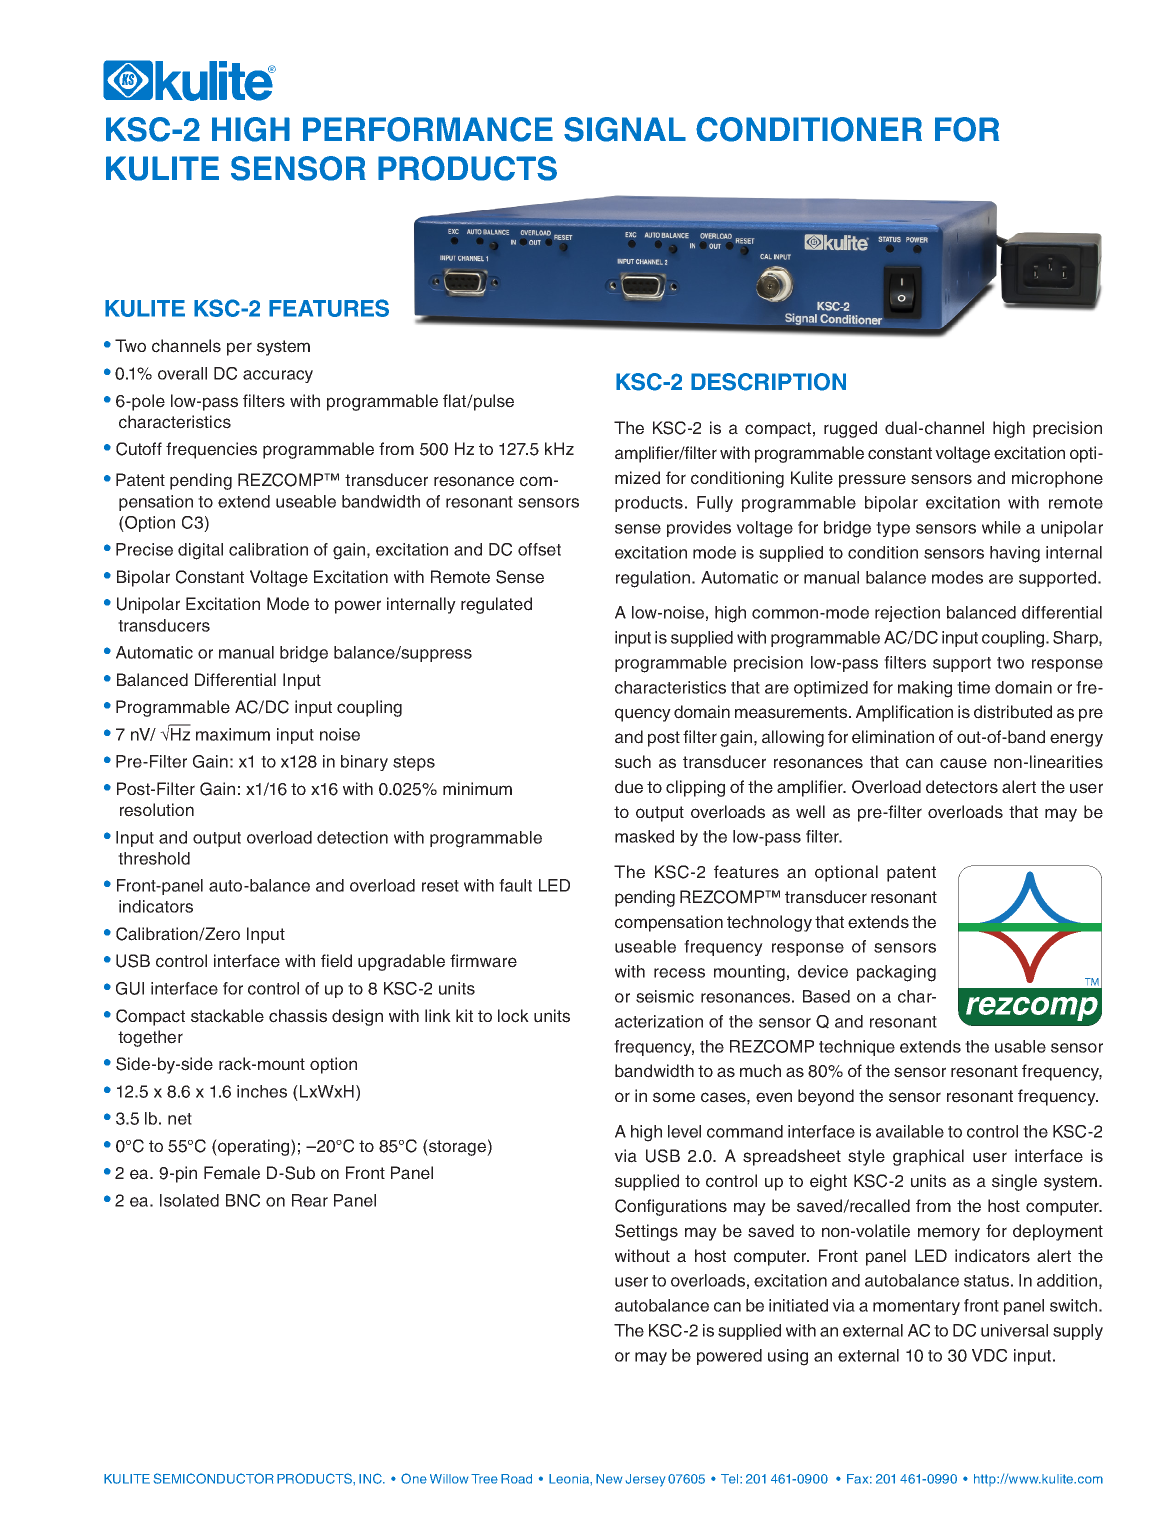  Describe the element at coordinates (336, 961) in the page. I see `field` at that location.
